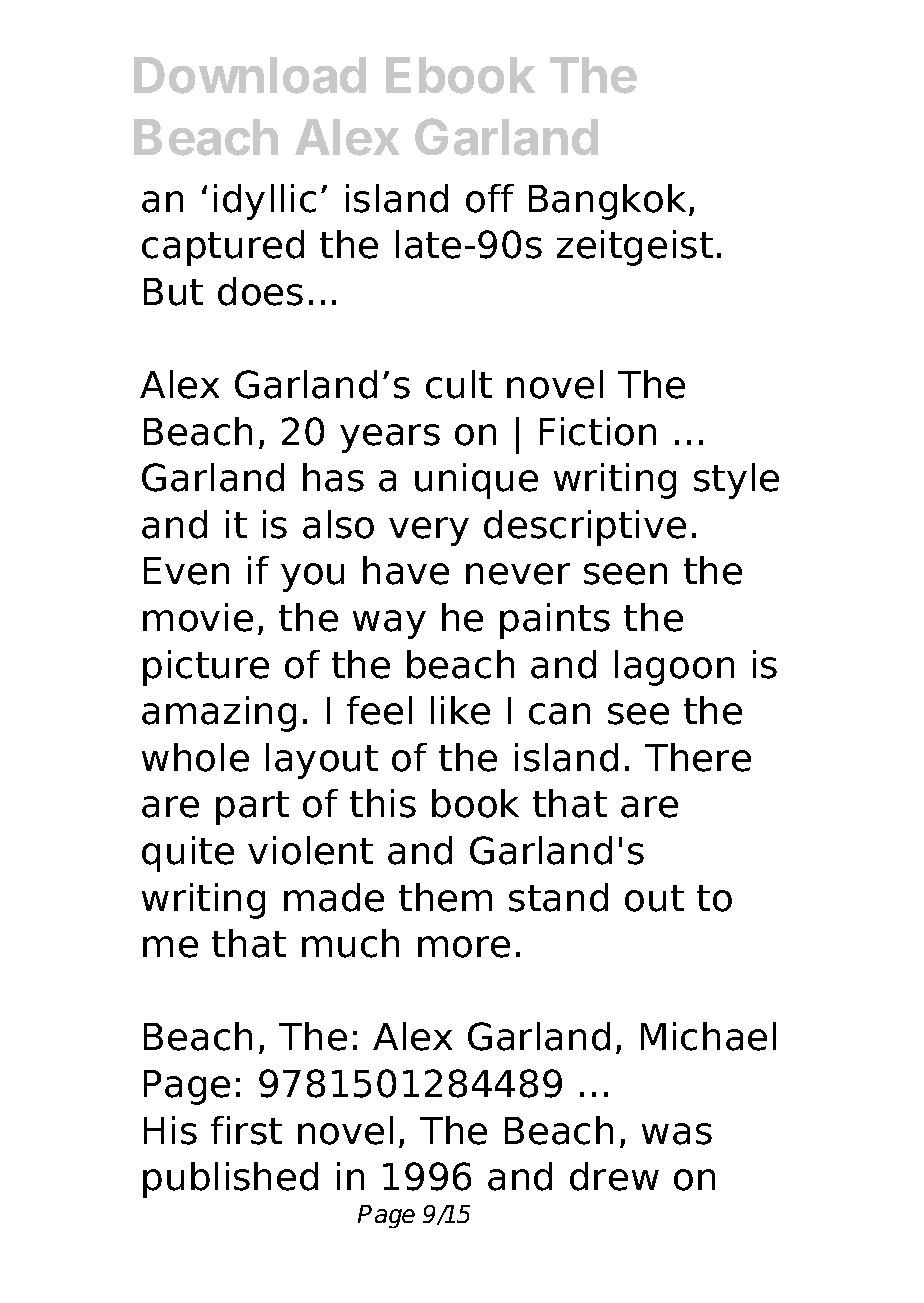 The width and height of the screenshot is (924, 1303). I want to click on stand, so click(558, 897).
